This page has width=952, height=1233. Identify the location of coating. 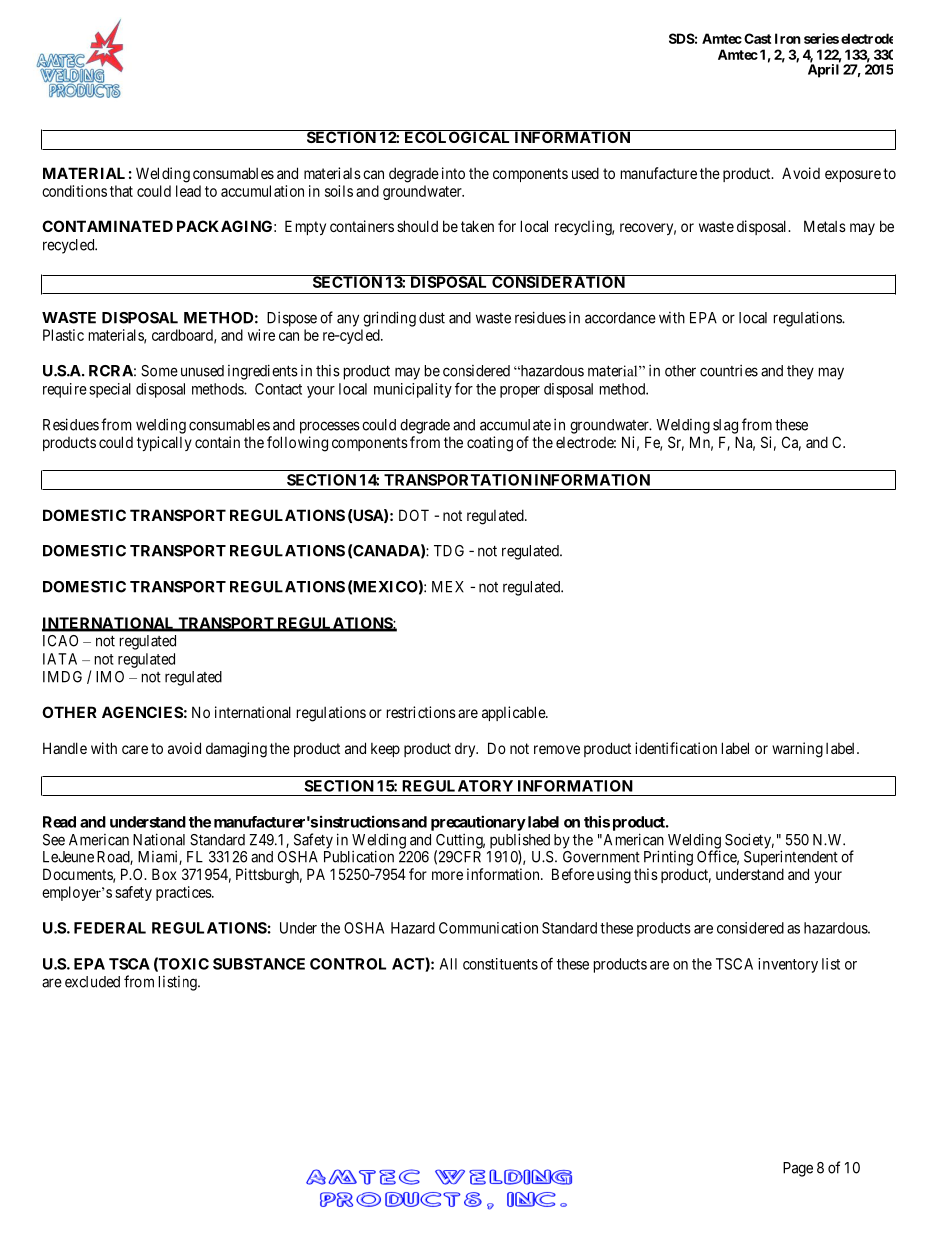
(490, 444).
